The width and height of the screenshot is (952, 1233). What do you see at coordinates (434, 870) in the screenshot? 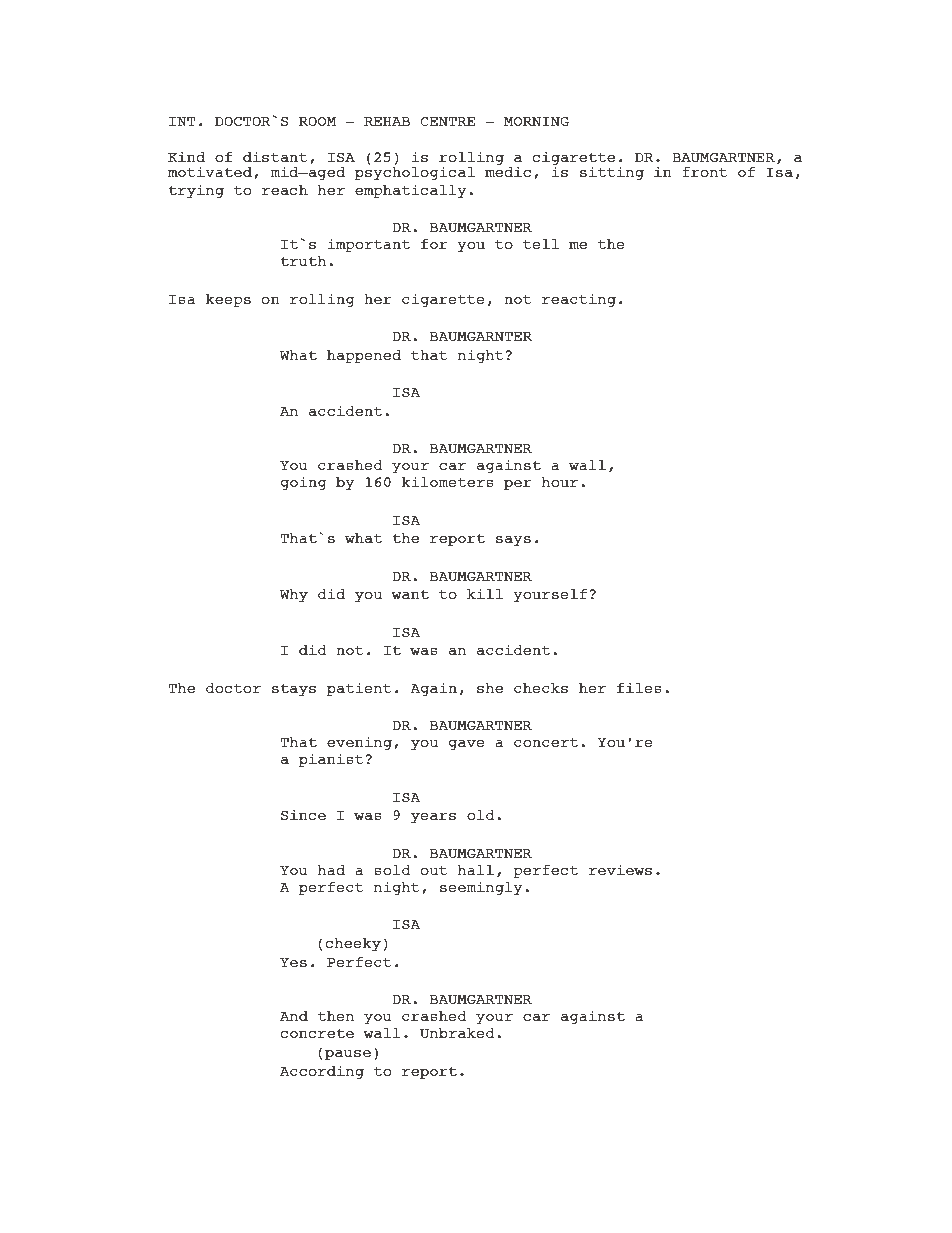
I see `out` at bounding box center [434, 870].
